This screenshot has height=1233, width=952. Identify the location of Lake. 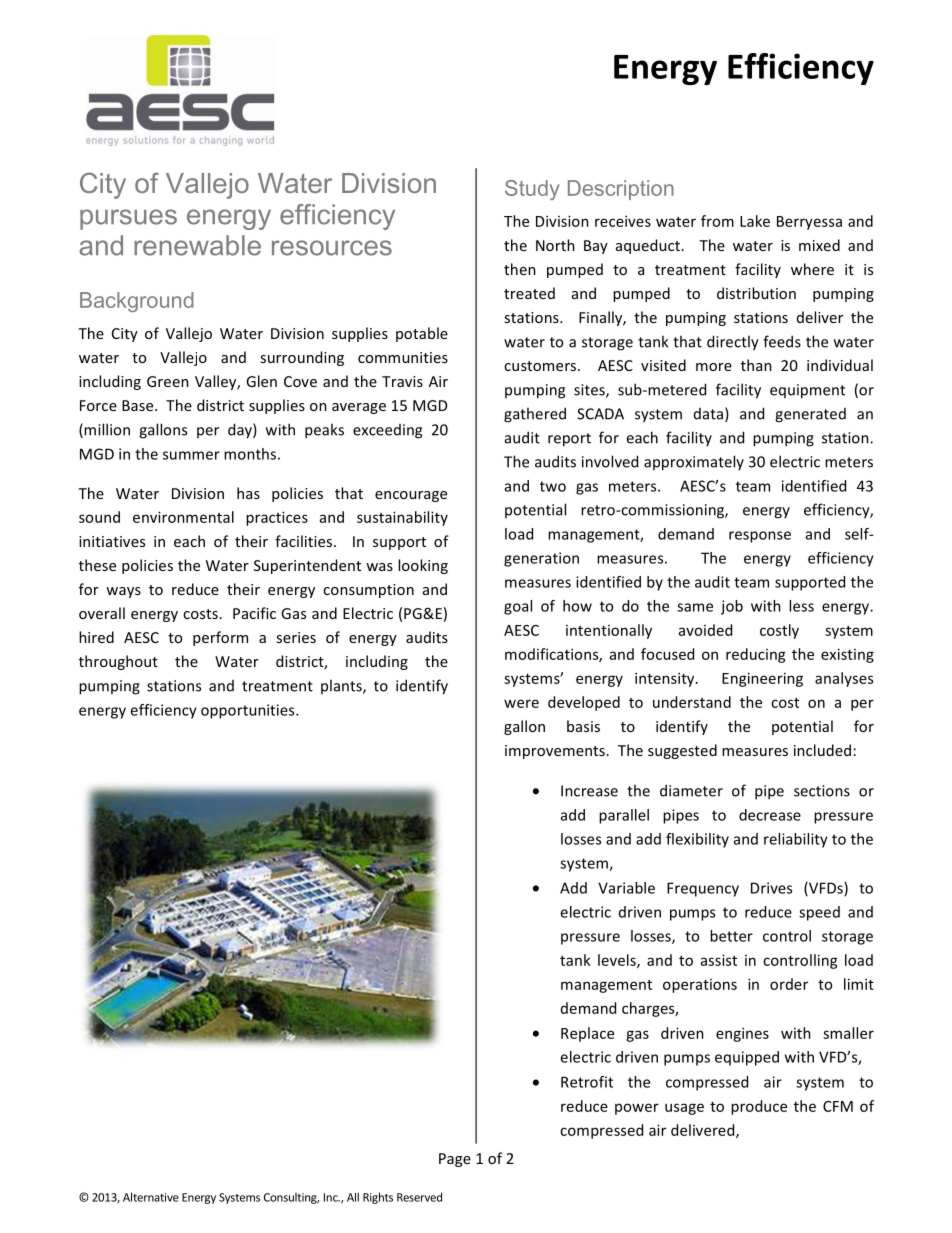
(755, 221).
